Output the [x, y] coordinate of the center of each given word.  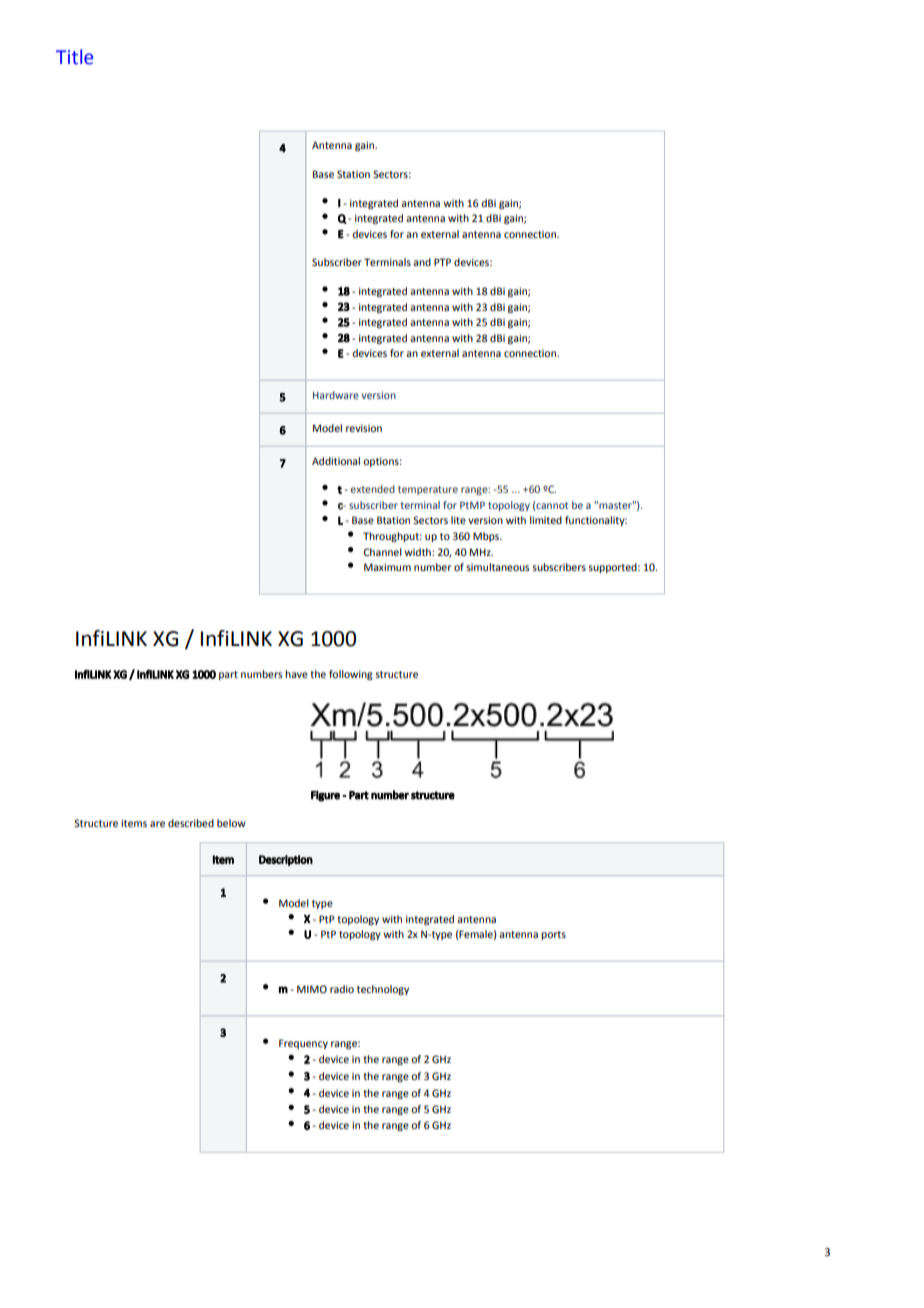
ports [553, 935]
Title [74, 57]
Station [353, 174]
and [422, 262]
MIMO [312, 989]
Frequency [303, 1044]
